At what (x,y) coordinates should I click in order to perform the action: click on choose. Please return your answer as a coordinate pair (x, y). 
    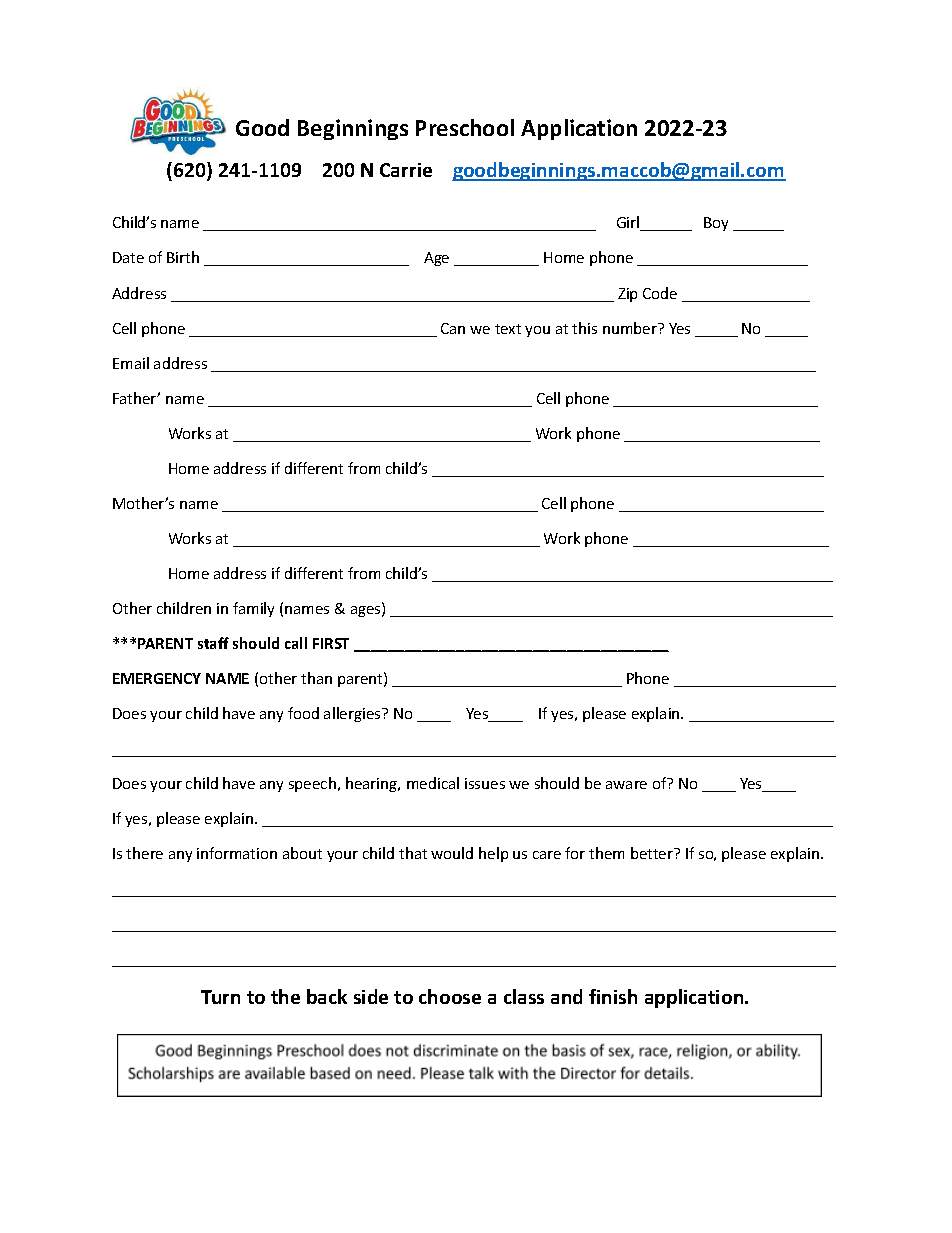
    Looking at the image, I should click on (450, 996).
